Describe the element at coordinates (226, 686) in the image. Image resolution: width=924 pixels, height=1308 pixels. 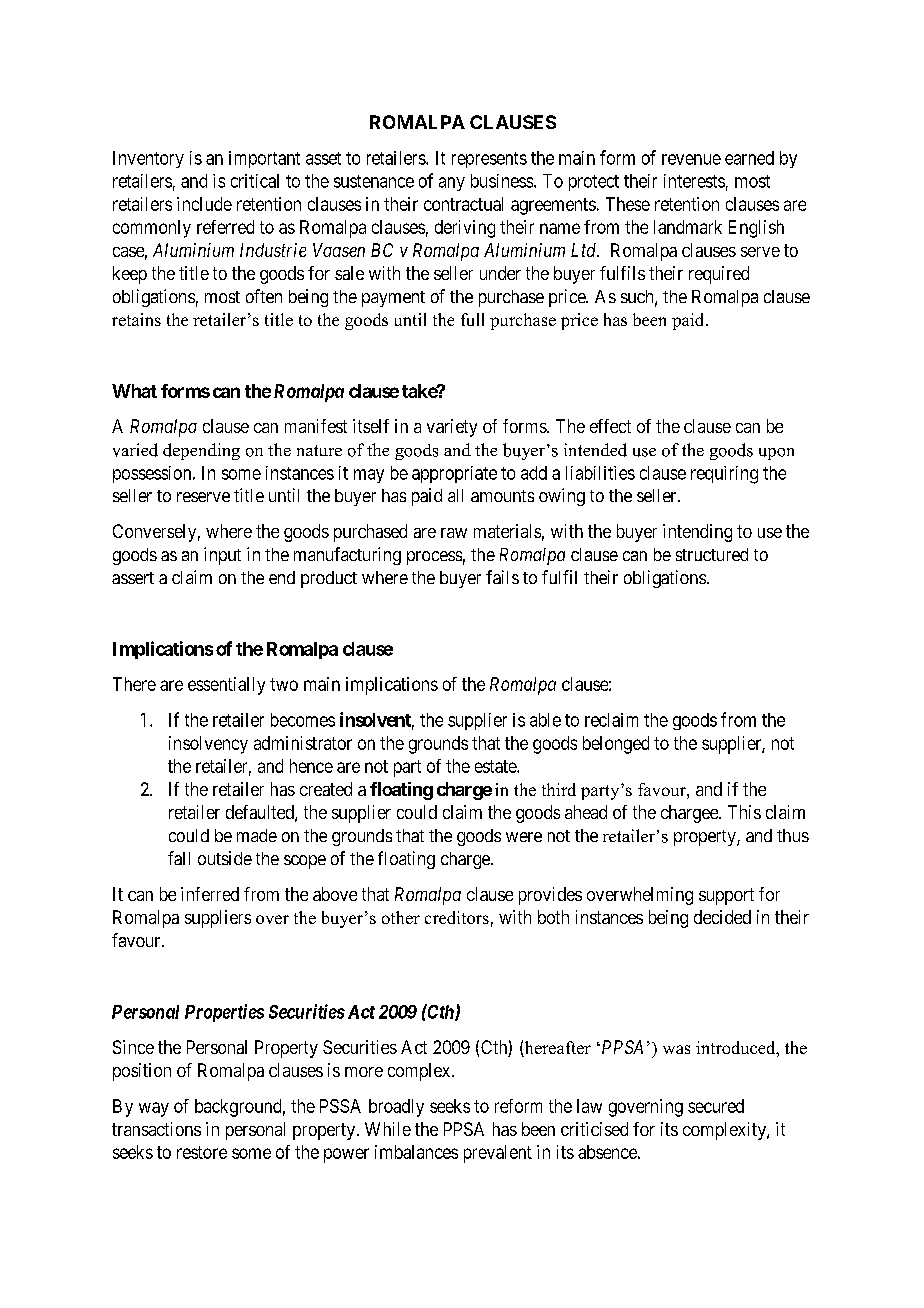
I see `essentially` at that location.
